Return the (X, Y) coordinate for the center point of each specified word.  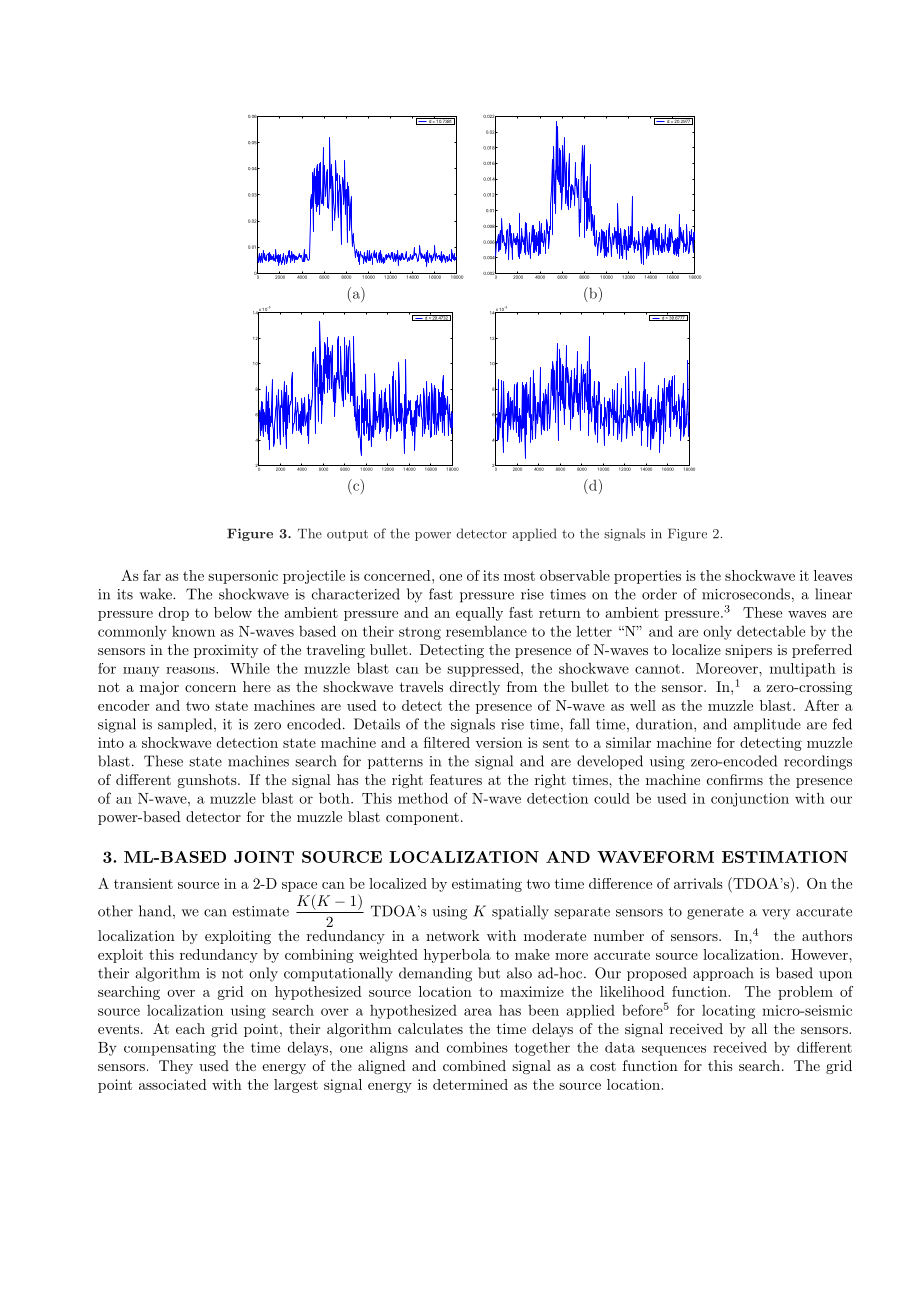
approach (723, 974)
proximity (226, 651)
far (152, 575)
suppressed (484, 670)
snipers (748, 651)
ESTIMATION (785, 857)
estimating (487, 885)
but (489, 973)
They (176, 1067)
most (519, 576)
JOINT (264, 857)
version (498, 742)
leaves (833, 575)
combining (319, 956)
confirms (735, 779)
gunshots (208, 781)
